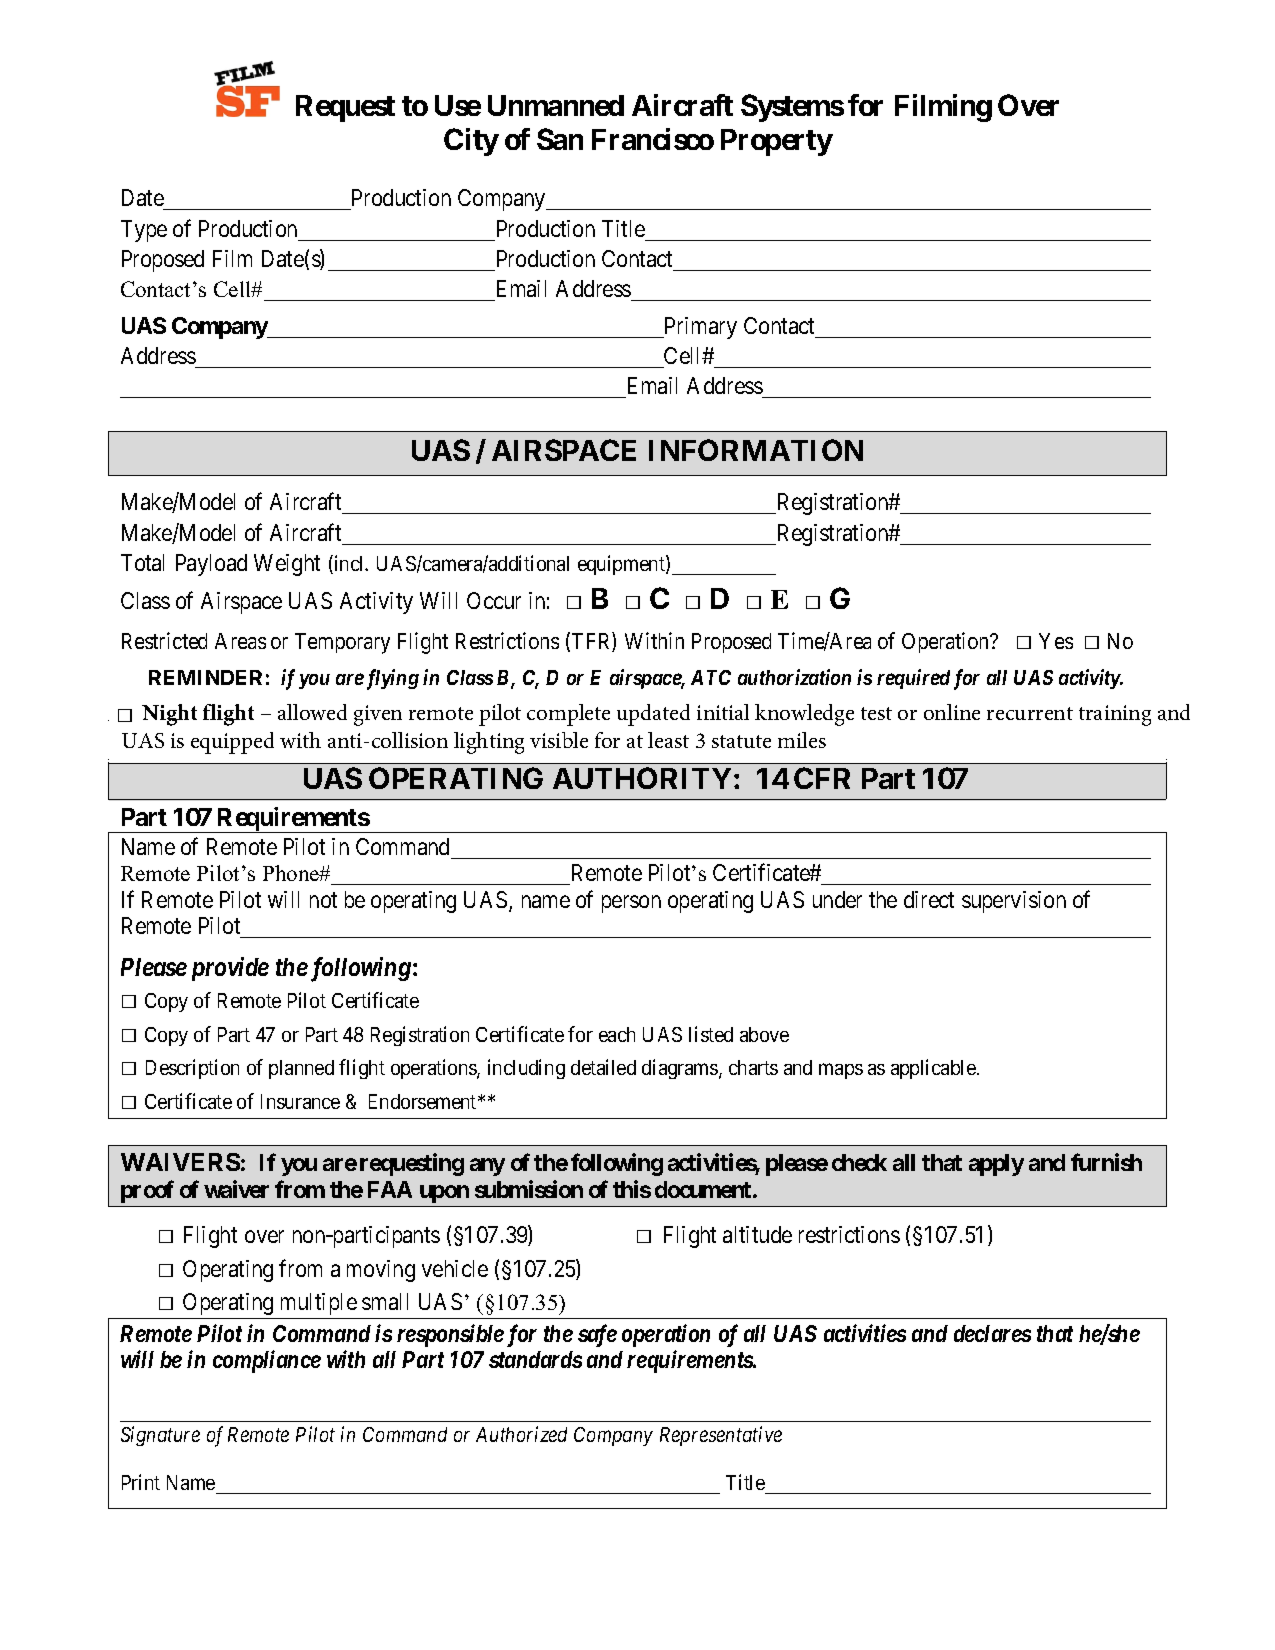  What do you see at coordinates (144, 231) in the screenshot?
I see `Type` at bounding box center [144, 231].
